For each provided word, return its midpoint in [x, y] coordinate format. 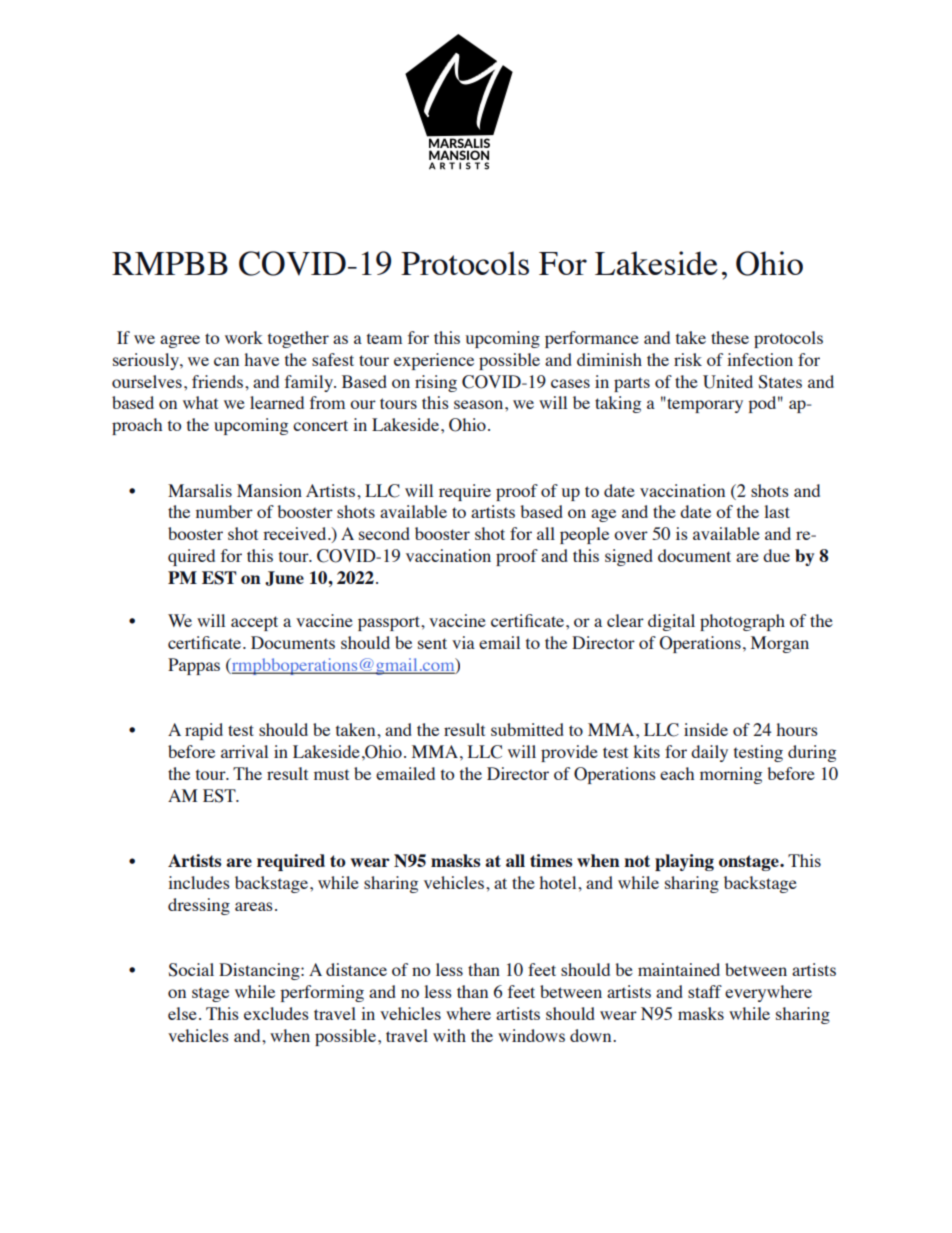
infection [760, 359]
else [182, 1013]
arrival [244, 751]
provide [569, 753]
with [449, 1035]
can [226, 361]
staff [705, 991]
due [776, 555]
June [284, 578]
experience [434, 361]
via [463, 642]
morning [731, 775]
